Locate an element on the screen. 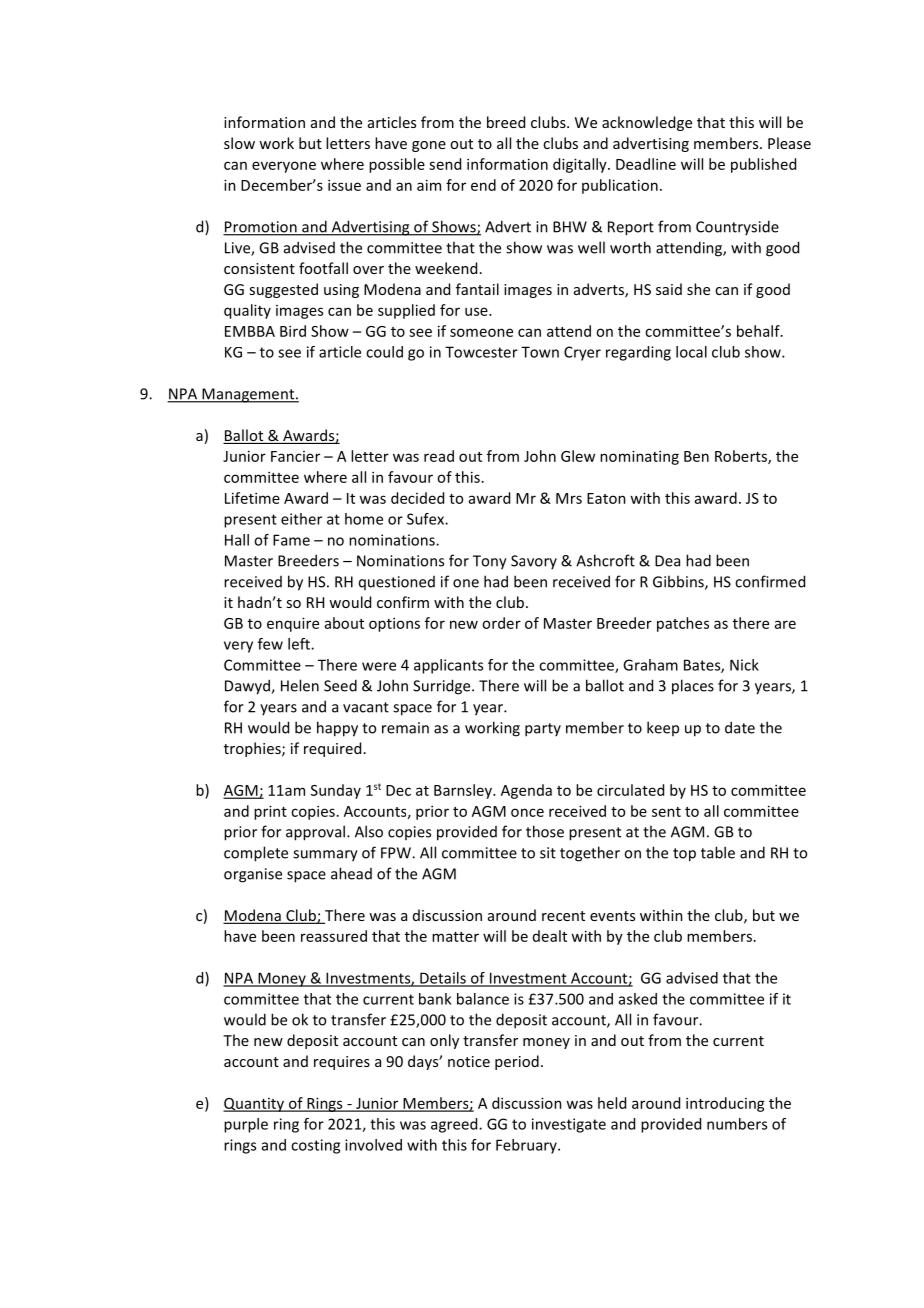 The width and height of the screenshot is (924, 1308). February is located at coordinates (527, 1146).
